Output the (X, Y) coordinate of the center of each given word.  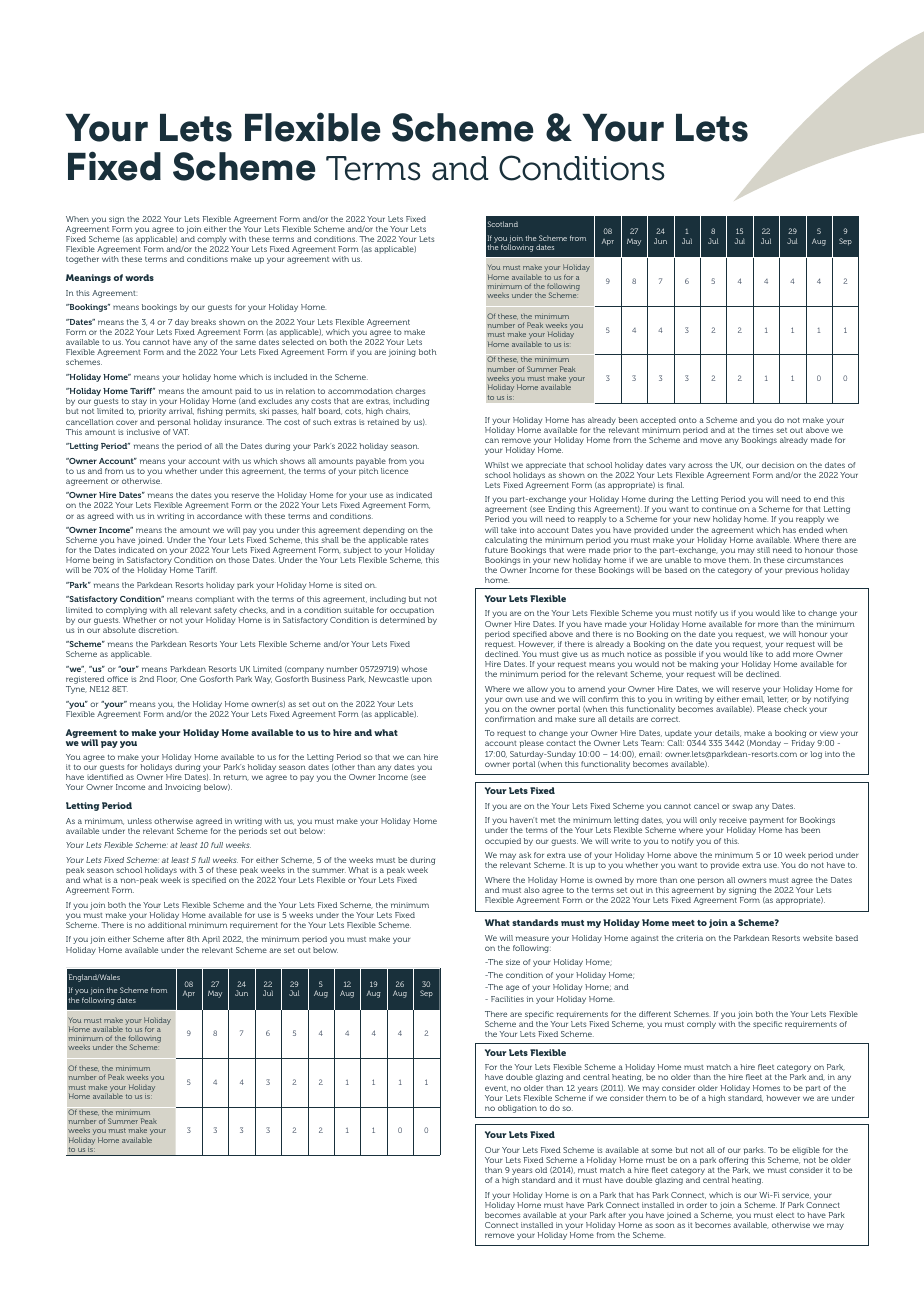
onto (688, 420)
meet (683, 923)
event (496, 1089)
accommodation (360, 391)
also (532, 890)
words (139, 277)
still (763, 550)
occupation (412, 610)
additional (167, 925)
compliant (214, 600)
